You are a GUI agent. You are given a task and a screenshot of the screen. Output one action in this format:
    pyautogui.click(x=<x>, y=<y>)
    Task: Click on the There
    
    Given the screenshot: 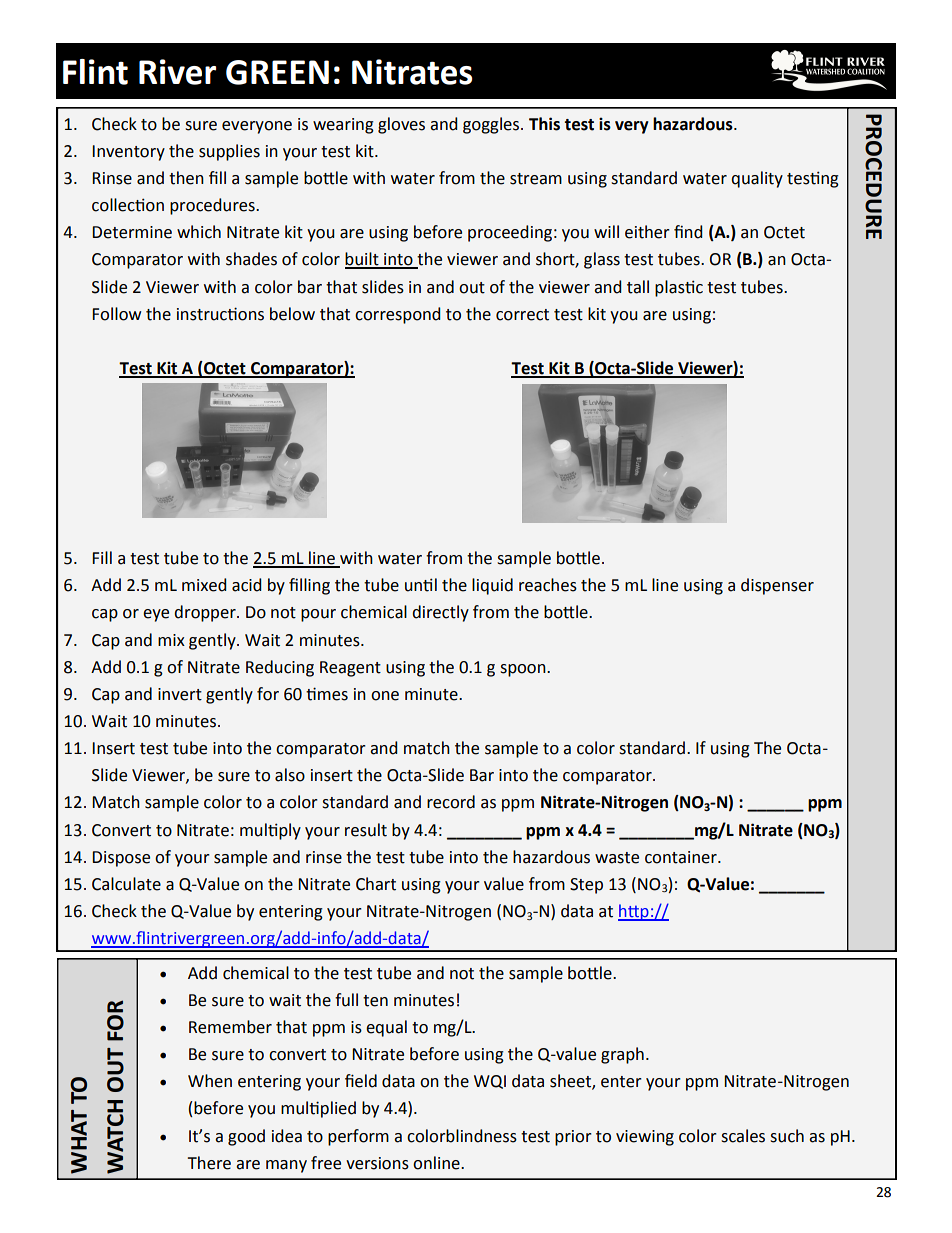 What is the action you would take?
    pyautogui.click(x=209, y=1163)
